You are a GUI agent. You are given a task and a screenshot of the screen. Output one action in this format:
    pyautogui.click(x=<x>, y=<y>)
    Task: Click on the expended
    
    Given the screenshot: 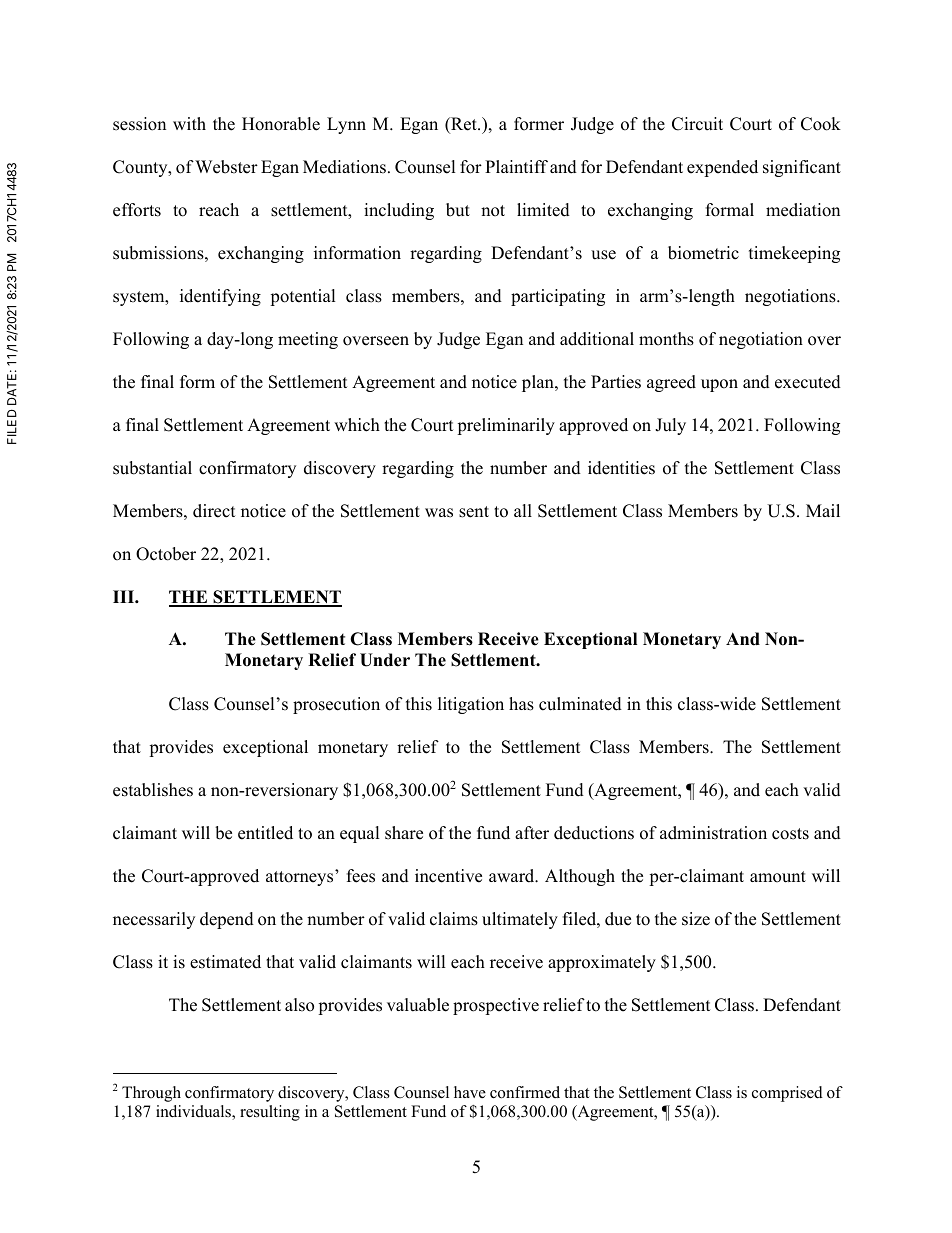 What is the action you would take?
    pyautogui.click(x=722, y=168)
